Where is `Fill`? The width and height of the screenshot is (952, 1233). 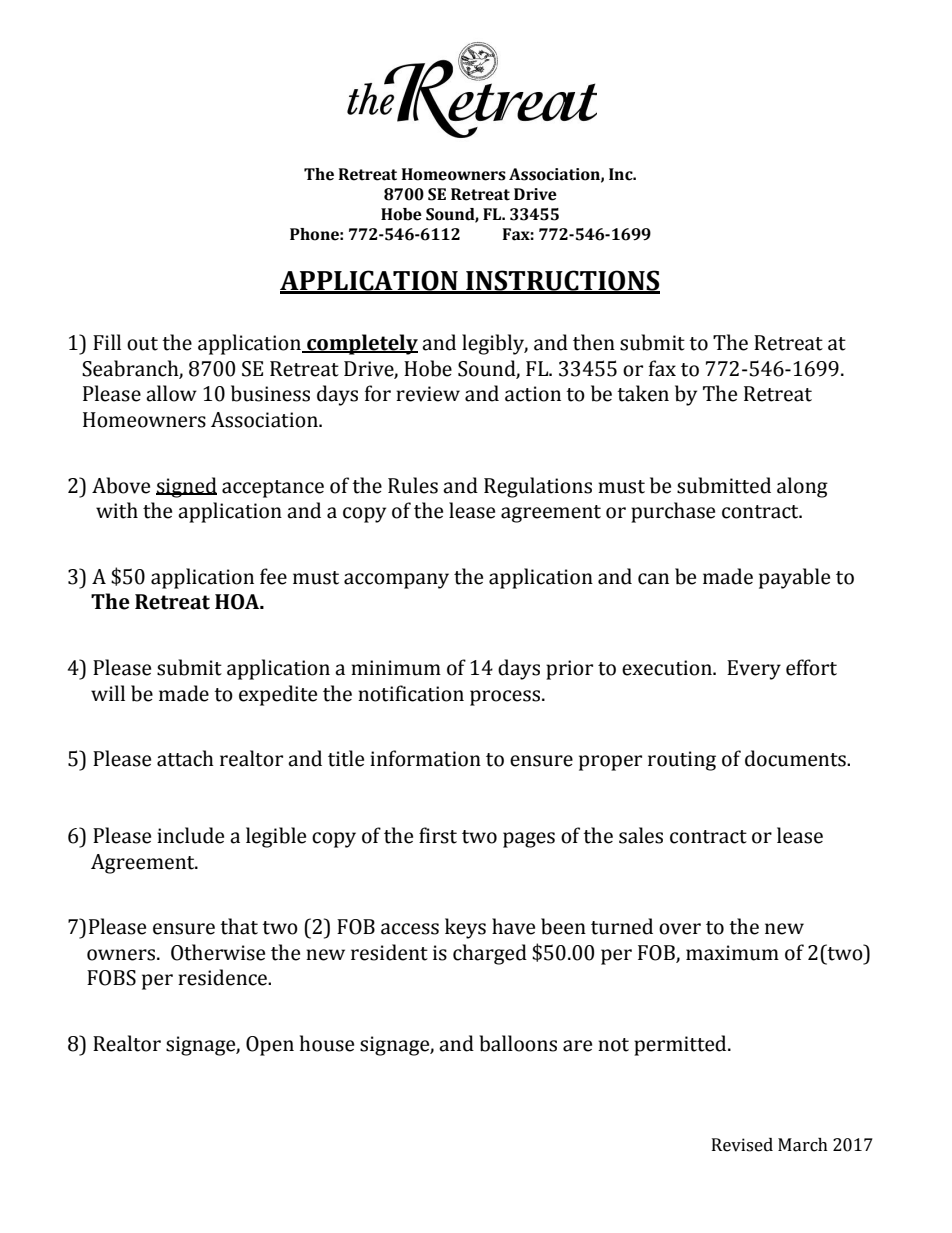
Fill is located at coordinates (107, 342).
